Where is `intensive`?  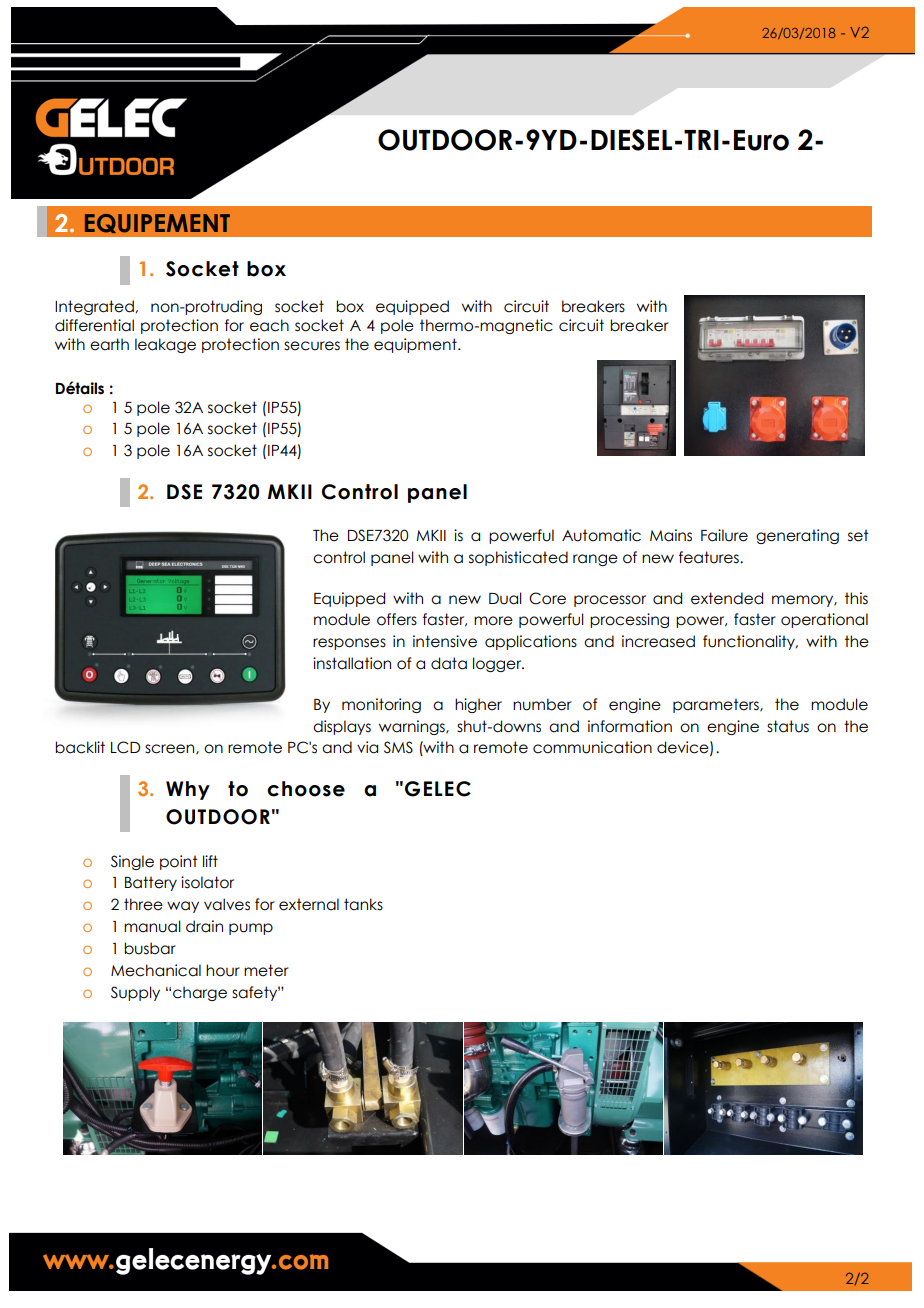 intensive is located at coordinates (445, 641).
